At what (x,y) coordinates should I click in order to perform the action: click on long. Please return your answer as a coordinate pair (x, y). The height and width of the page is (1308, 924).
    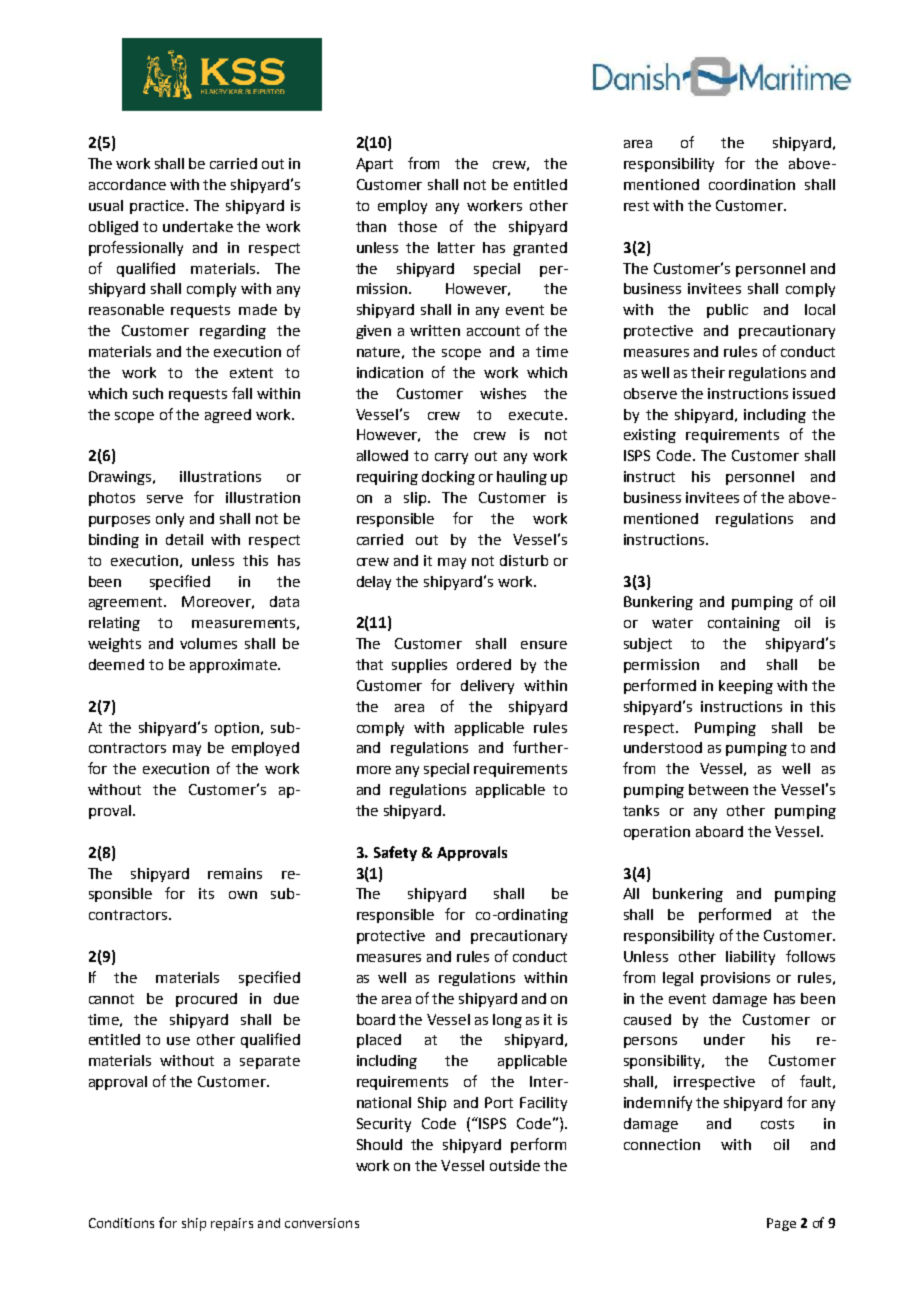
    Looking at the image, I should click on (507, 1021).
